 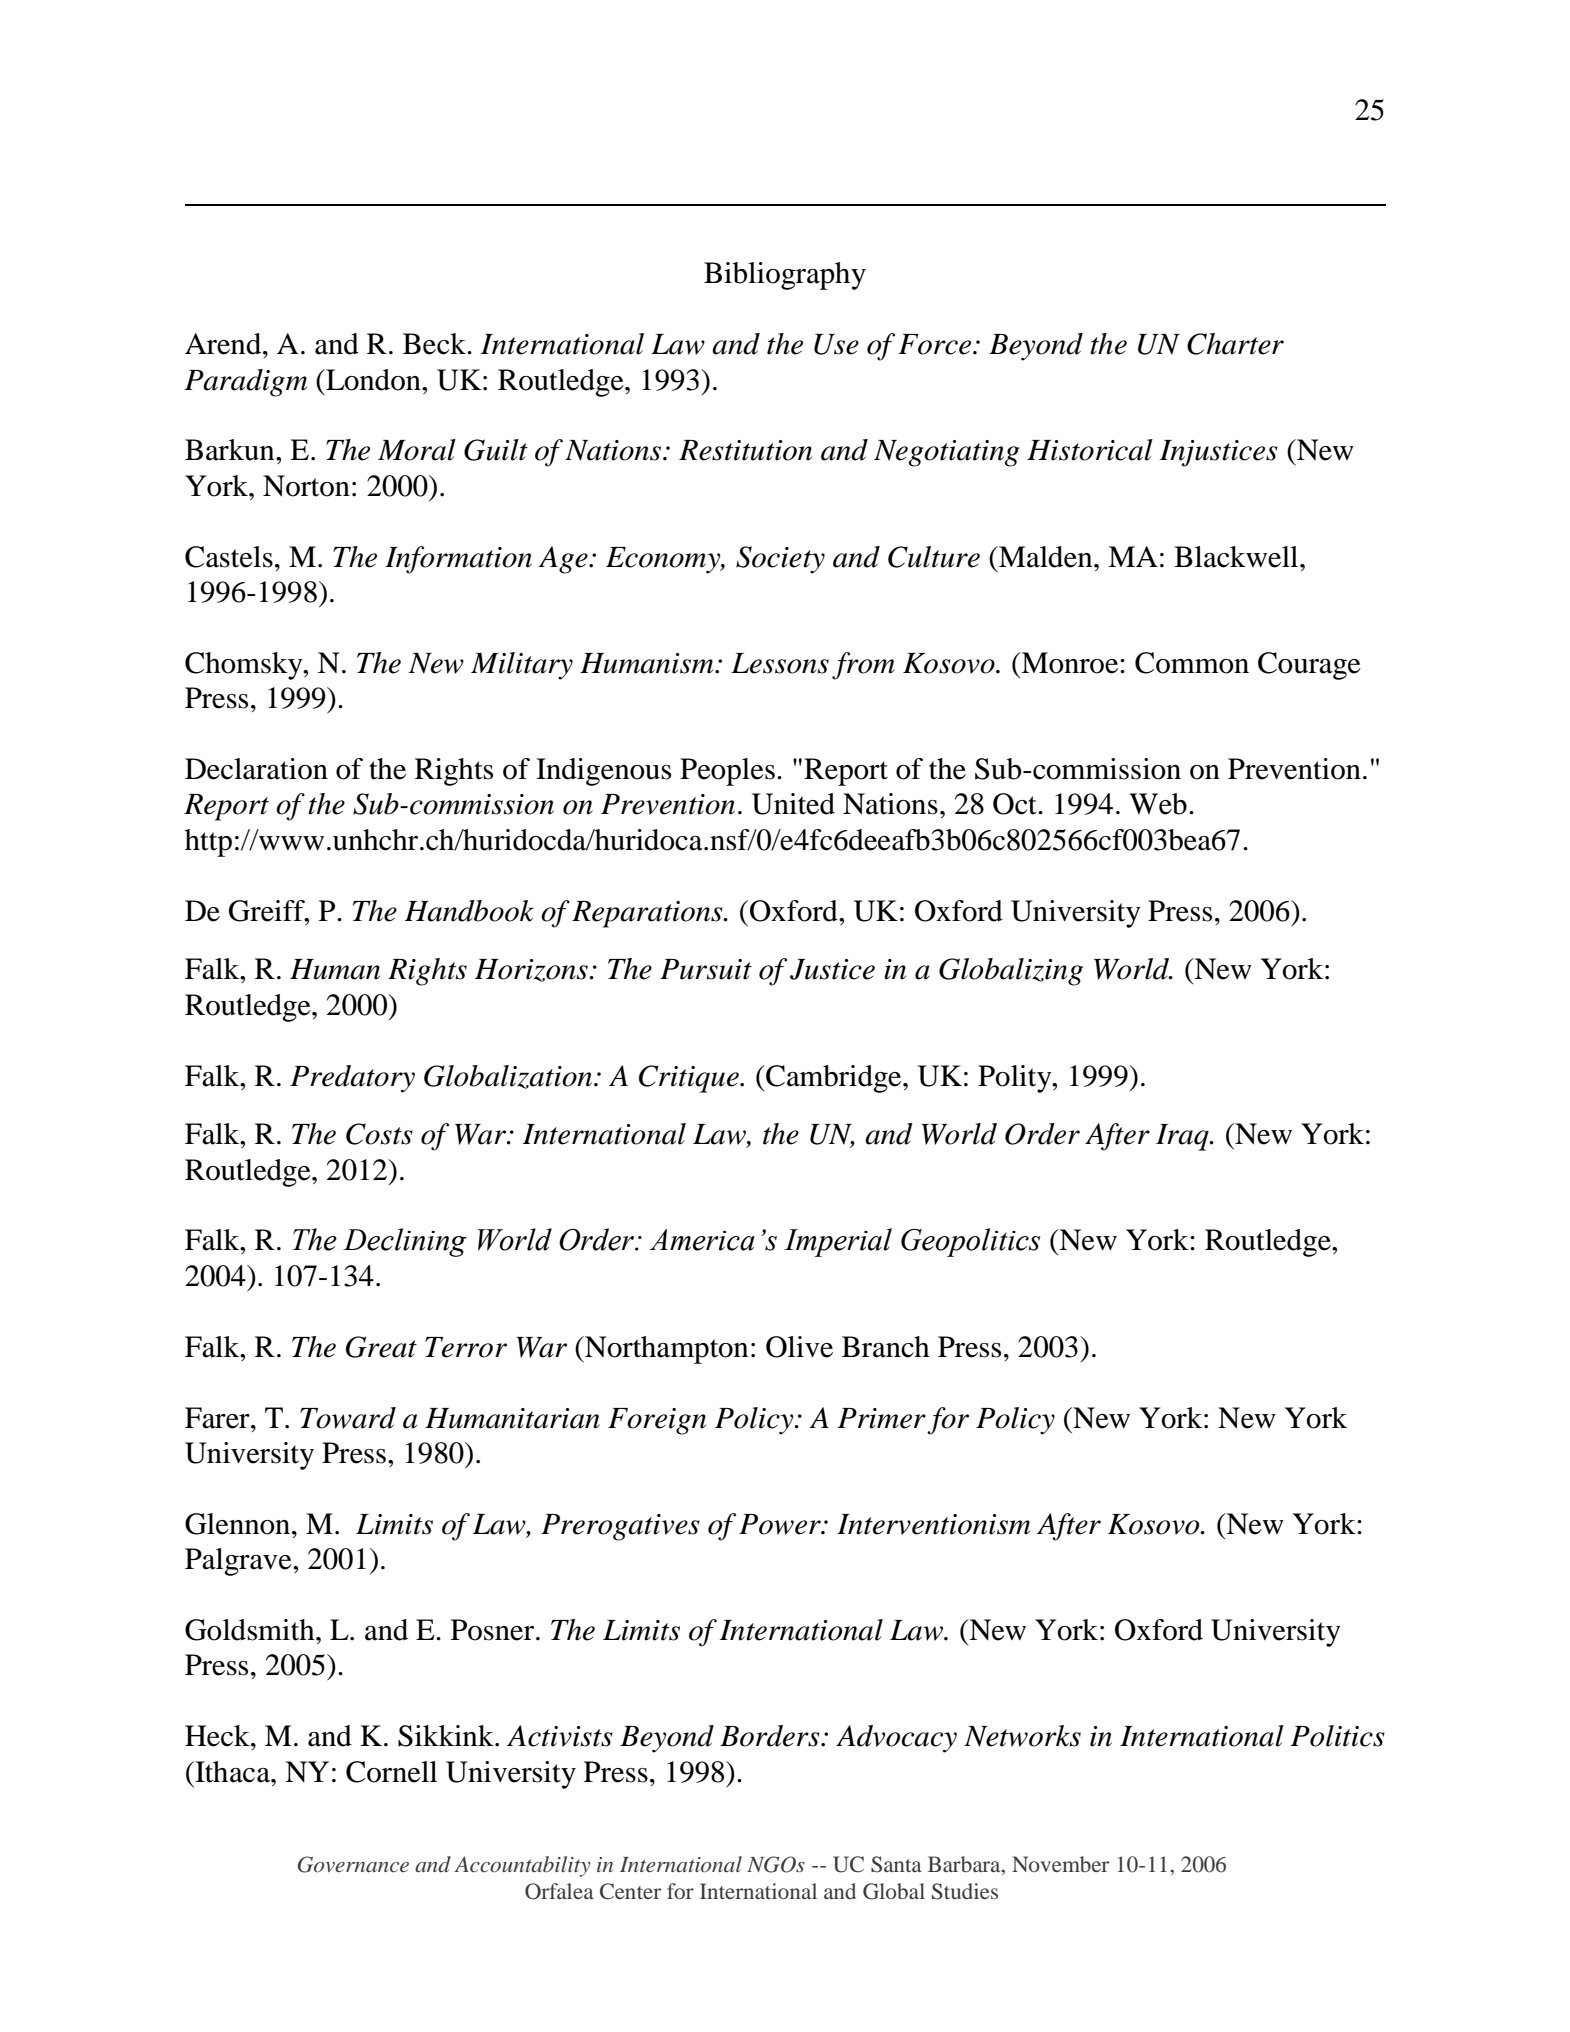 What do you see at coordinates (1158, 804) in the image?
I see `Web` at bounding box center [1158, 804].
